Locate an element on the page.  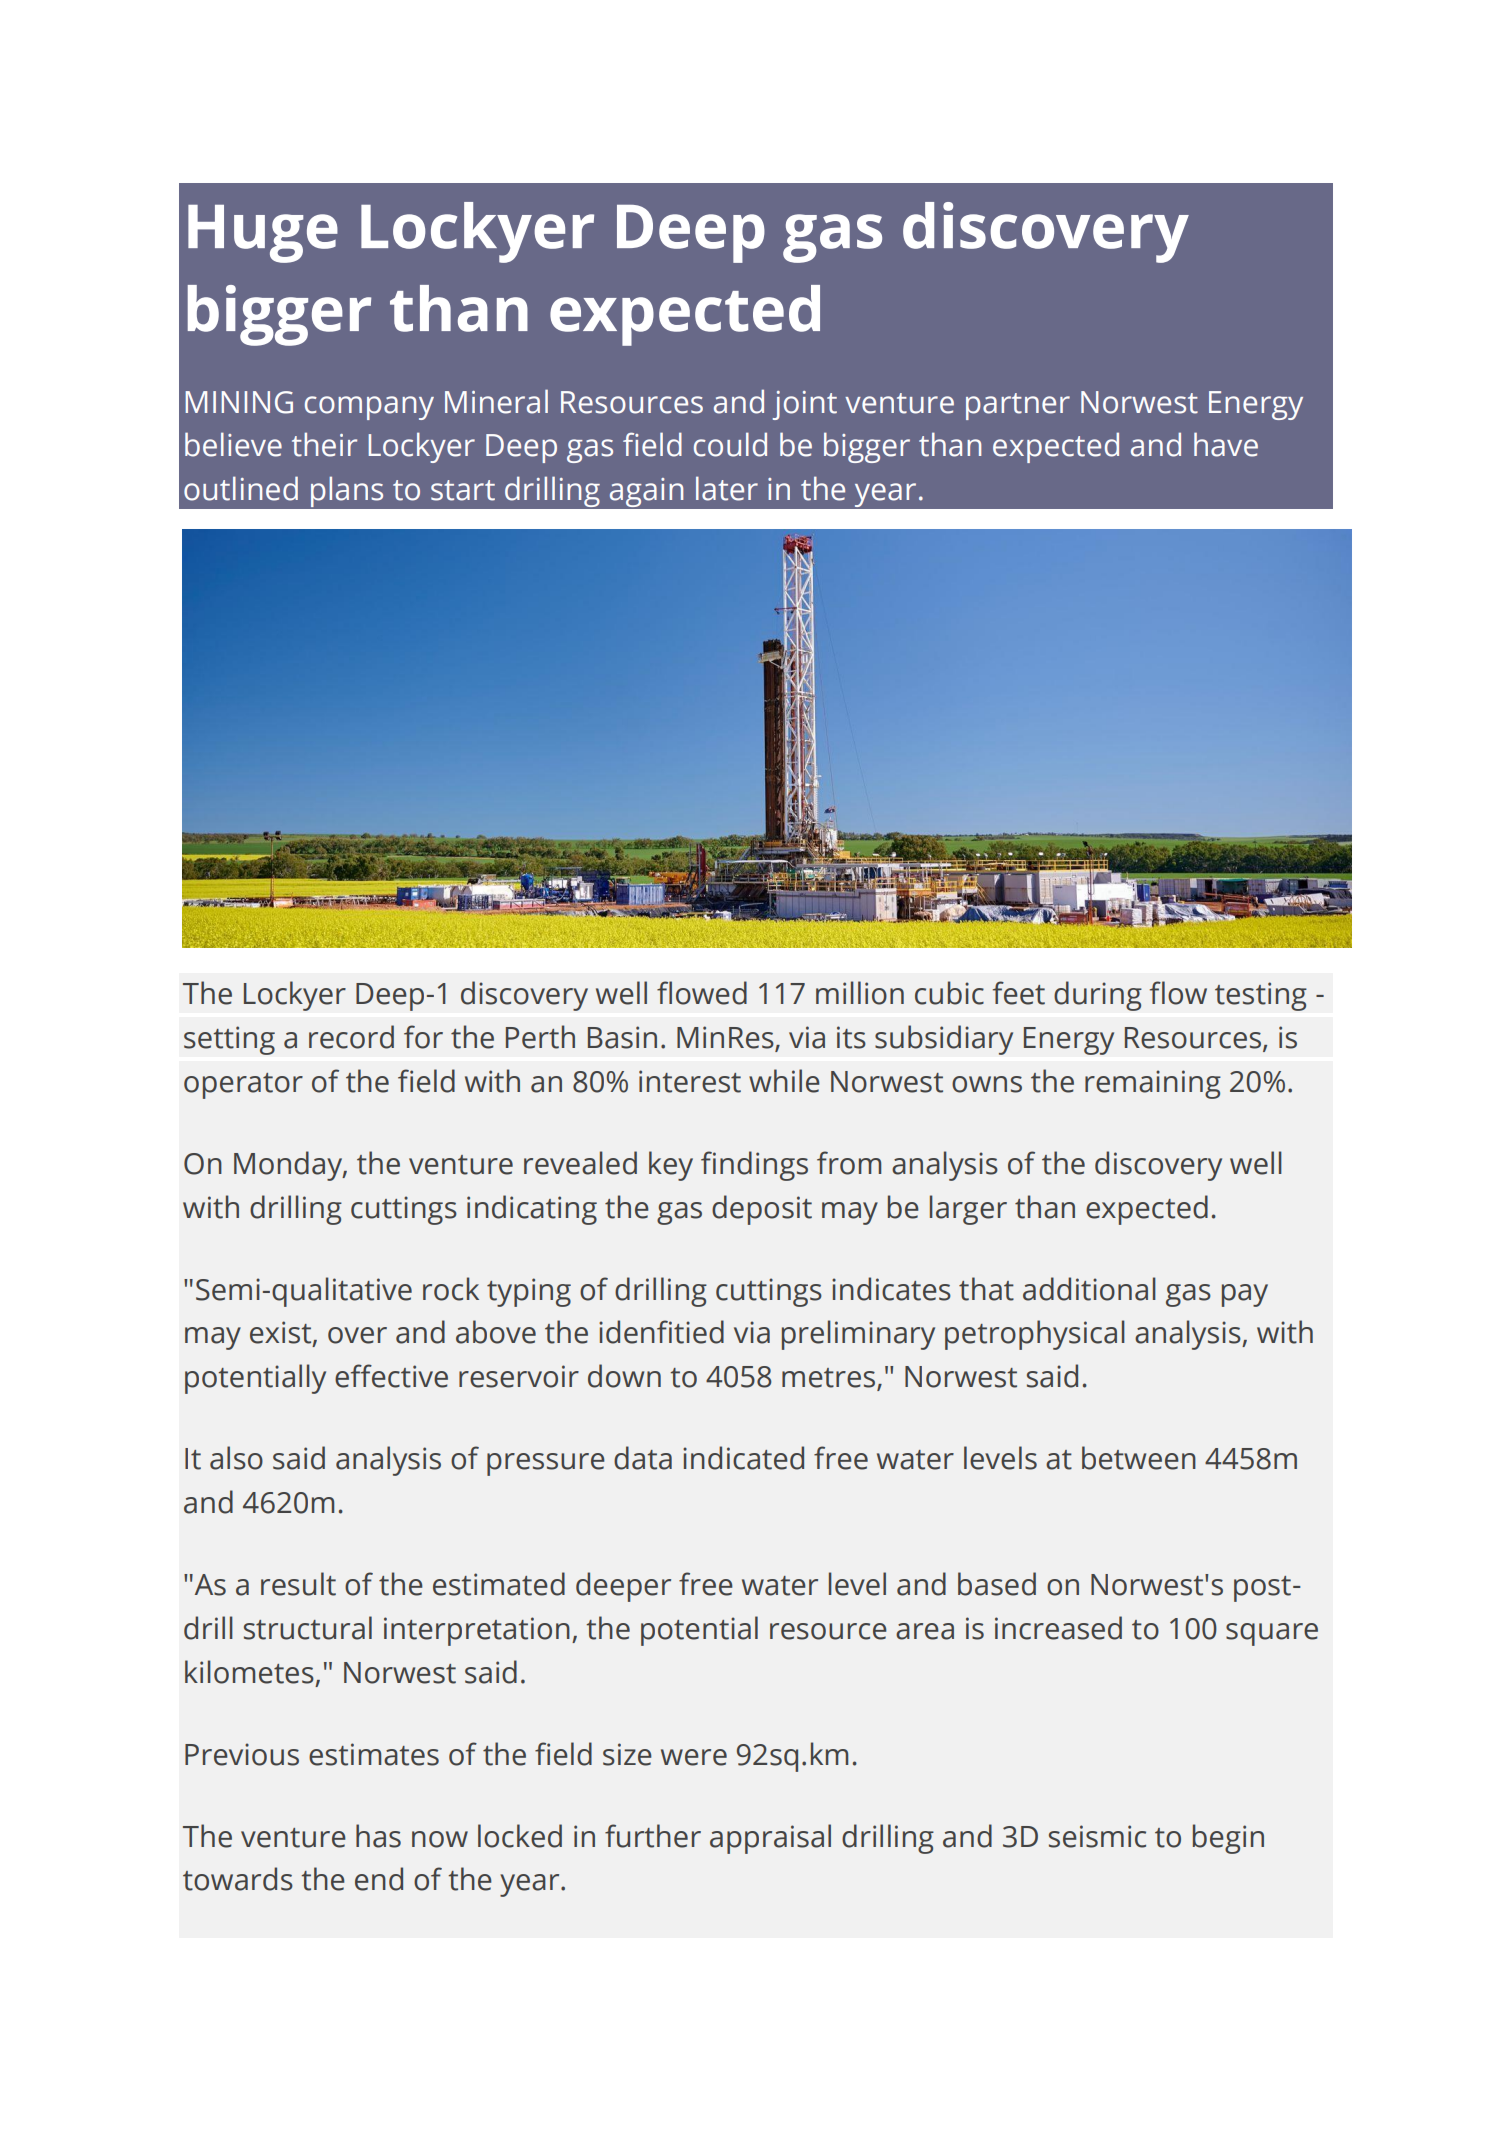
partner is located at coordinates (1018, 406).
